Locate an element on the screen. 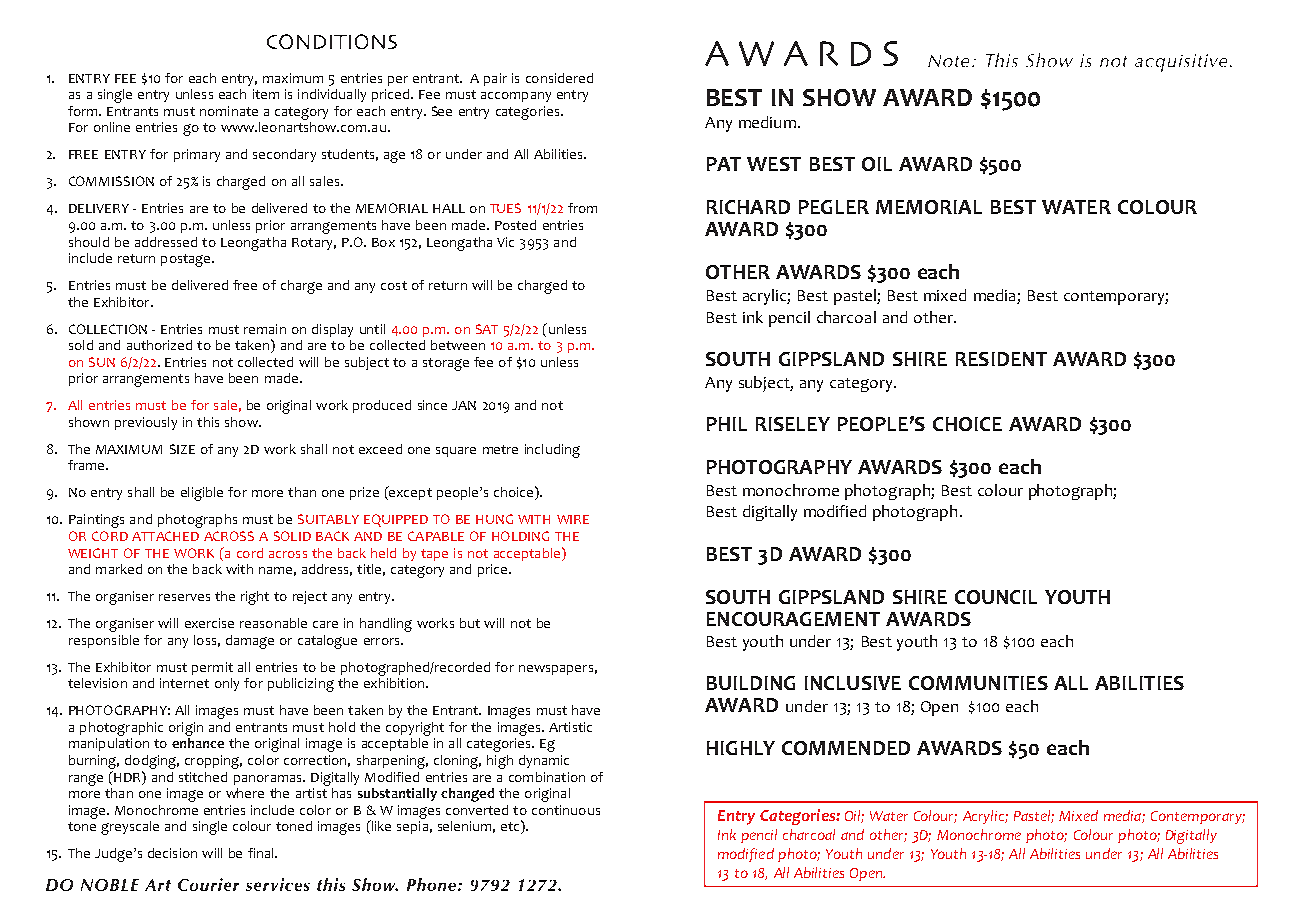 Image resolution: width=1308 pixels, height=924 pixels. decision is located at coordinates (172, 853).
